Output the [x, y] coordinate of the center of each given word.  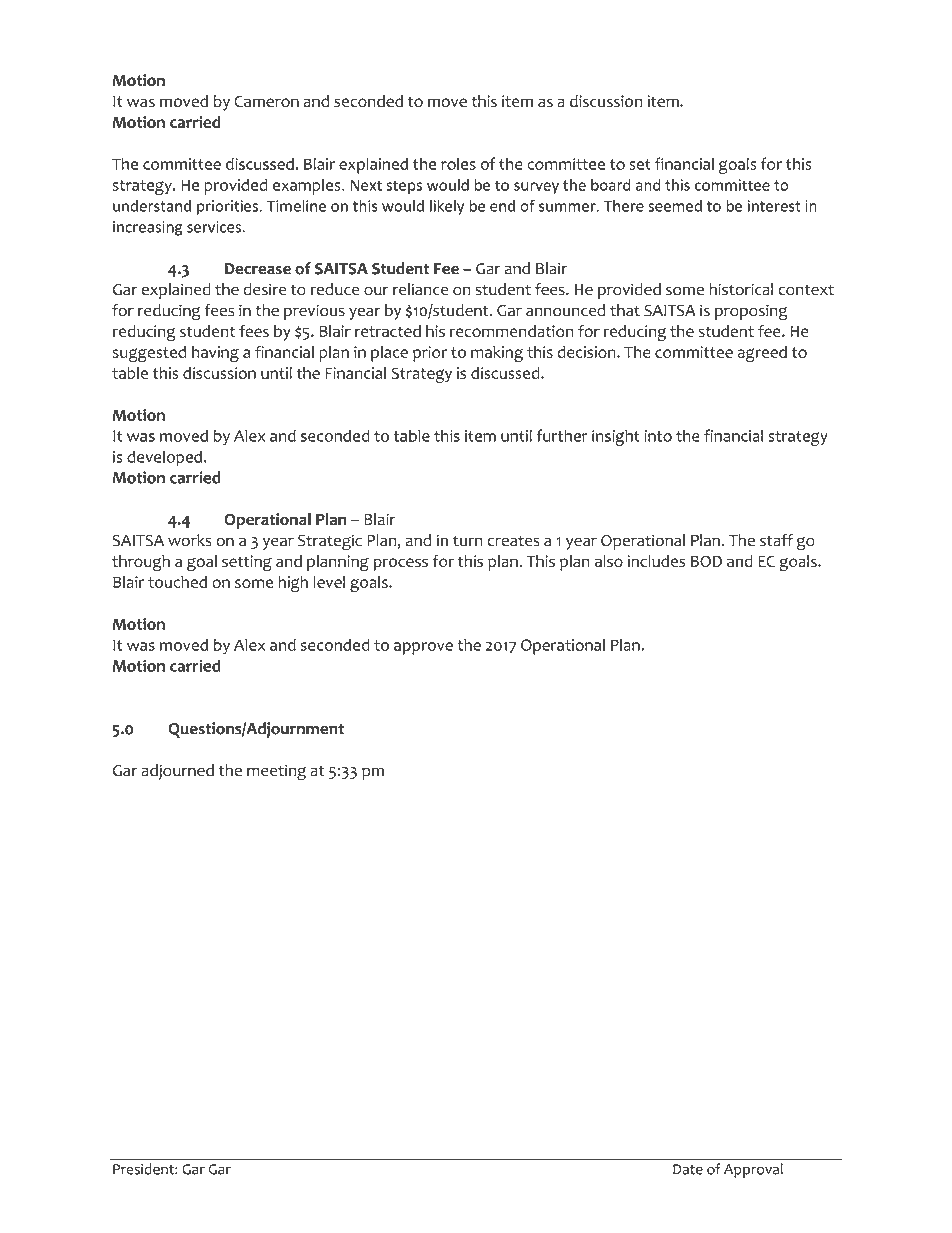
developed [164, 458]
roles [458, 163]
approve [423, 648]
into [658, 436]
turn [468, 540]
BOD [706, 561]
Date [688, 1169]
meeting [276, 772]
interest [774, 206]
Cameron [266, 101]
